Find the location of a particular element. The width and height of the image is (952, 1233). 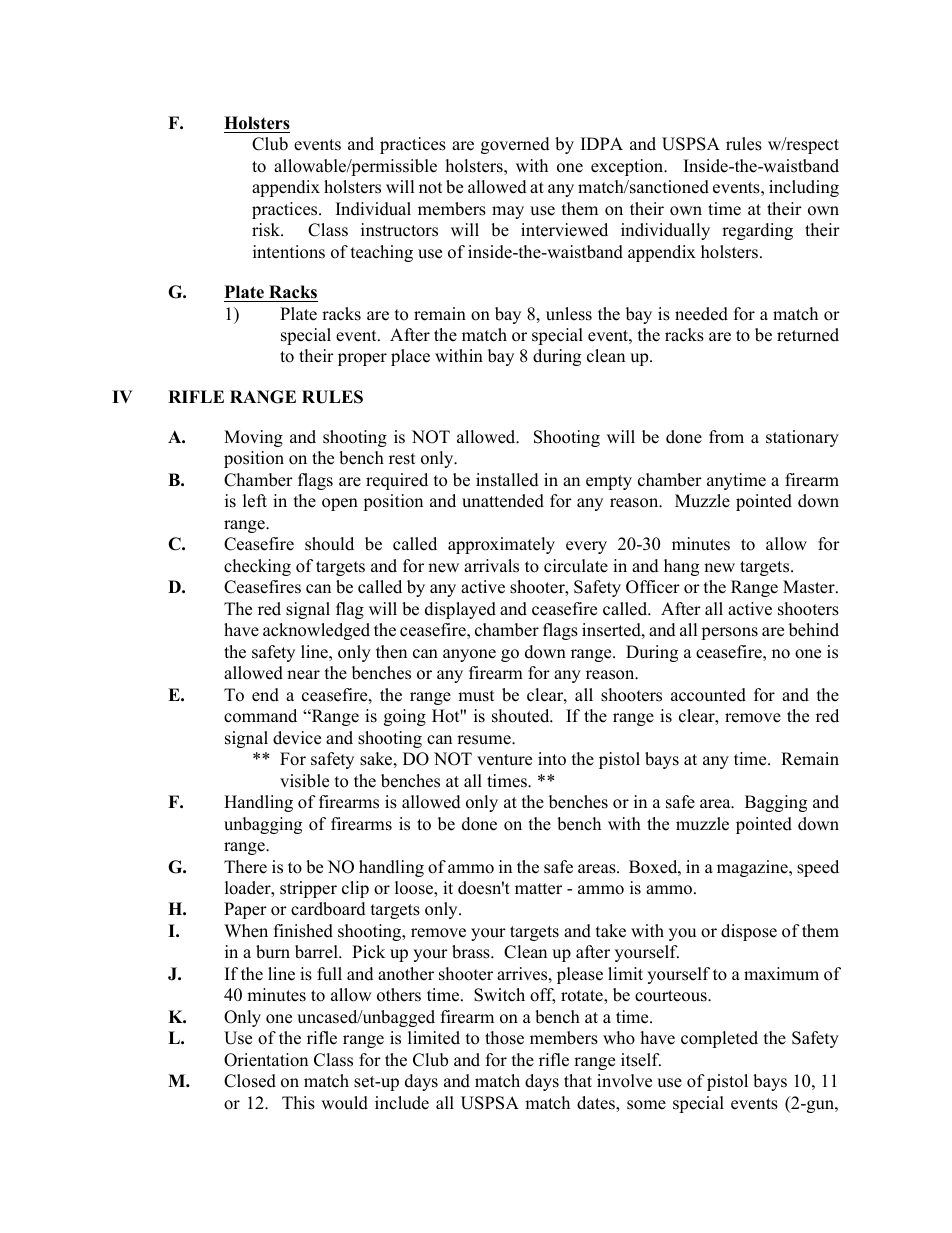

risk is located at coordinates (267, 230).
